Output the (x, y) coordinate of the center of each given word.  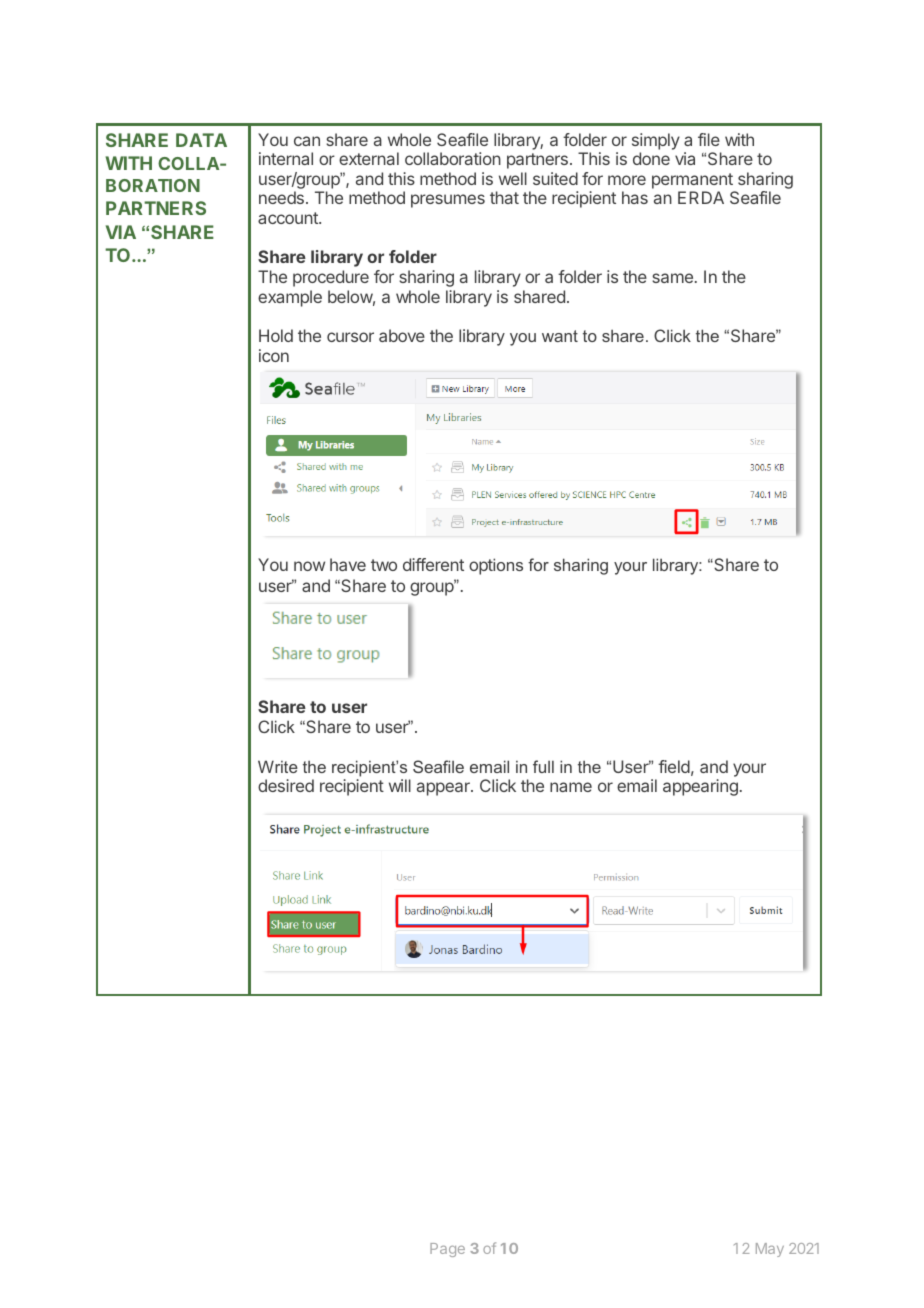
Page (447, 1250)
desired (286, 785)
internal (286, 158)
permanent (692, 181)
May (770, 1250)
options (496, 566)
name (571, 787)
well (513, 178)
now (309, 566)
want (560, 336)
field (674, 766)
